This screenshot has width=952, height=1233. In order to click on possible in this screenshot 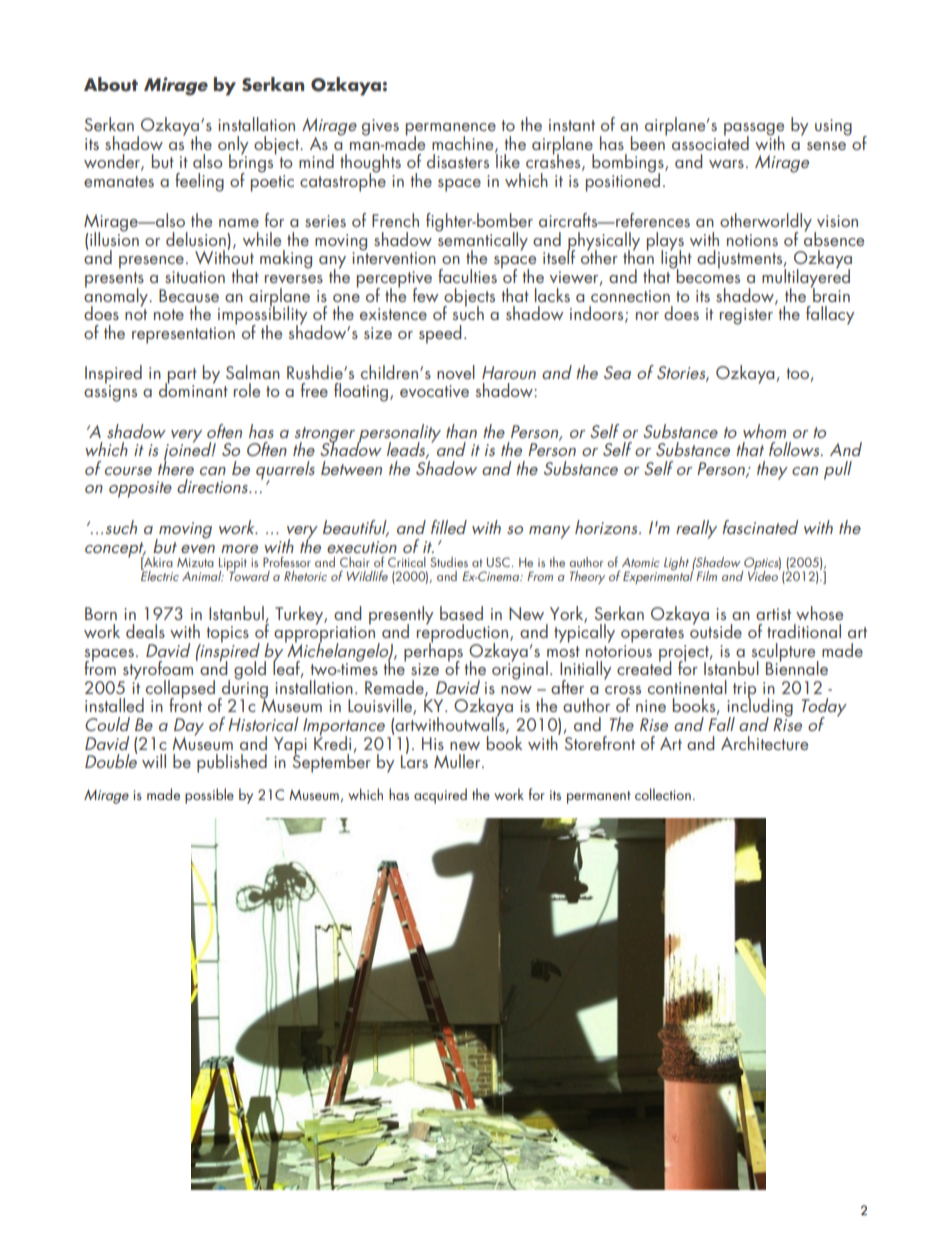, I will do `click(209, 796)`.
